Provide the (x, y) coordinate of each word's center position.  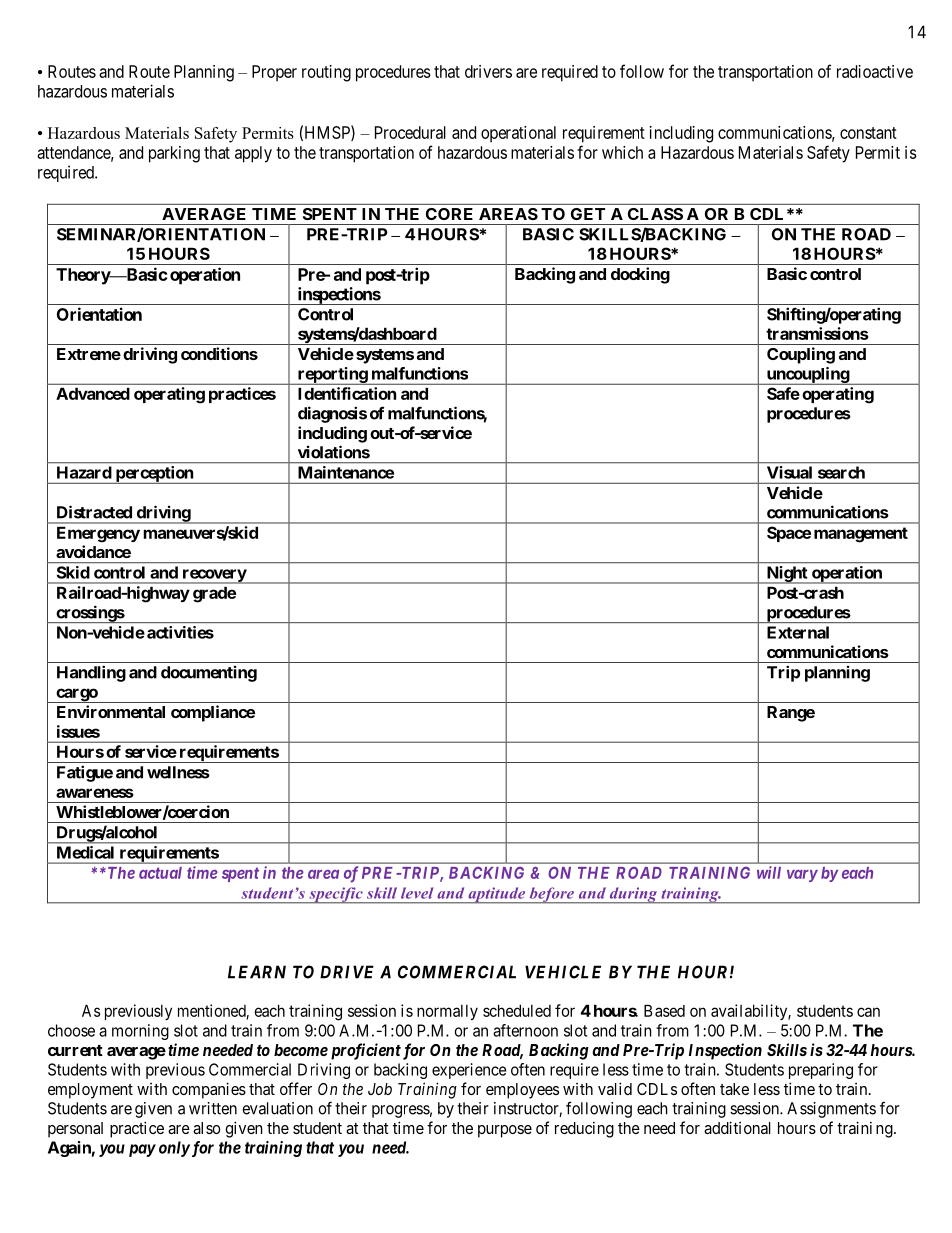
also (207, 1128)
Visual (789, 472)
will (769, 872)
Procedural (410, 132)
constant (868, 133)
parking (174, 154)
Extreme (89, 354)
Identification (347, 393)
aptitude (497, 895)
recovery (214, 576)
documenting (209, 674)
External (798, 632)
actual (160, 873)
